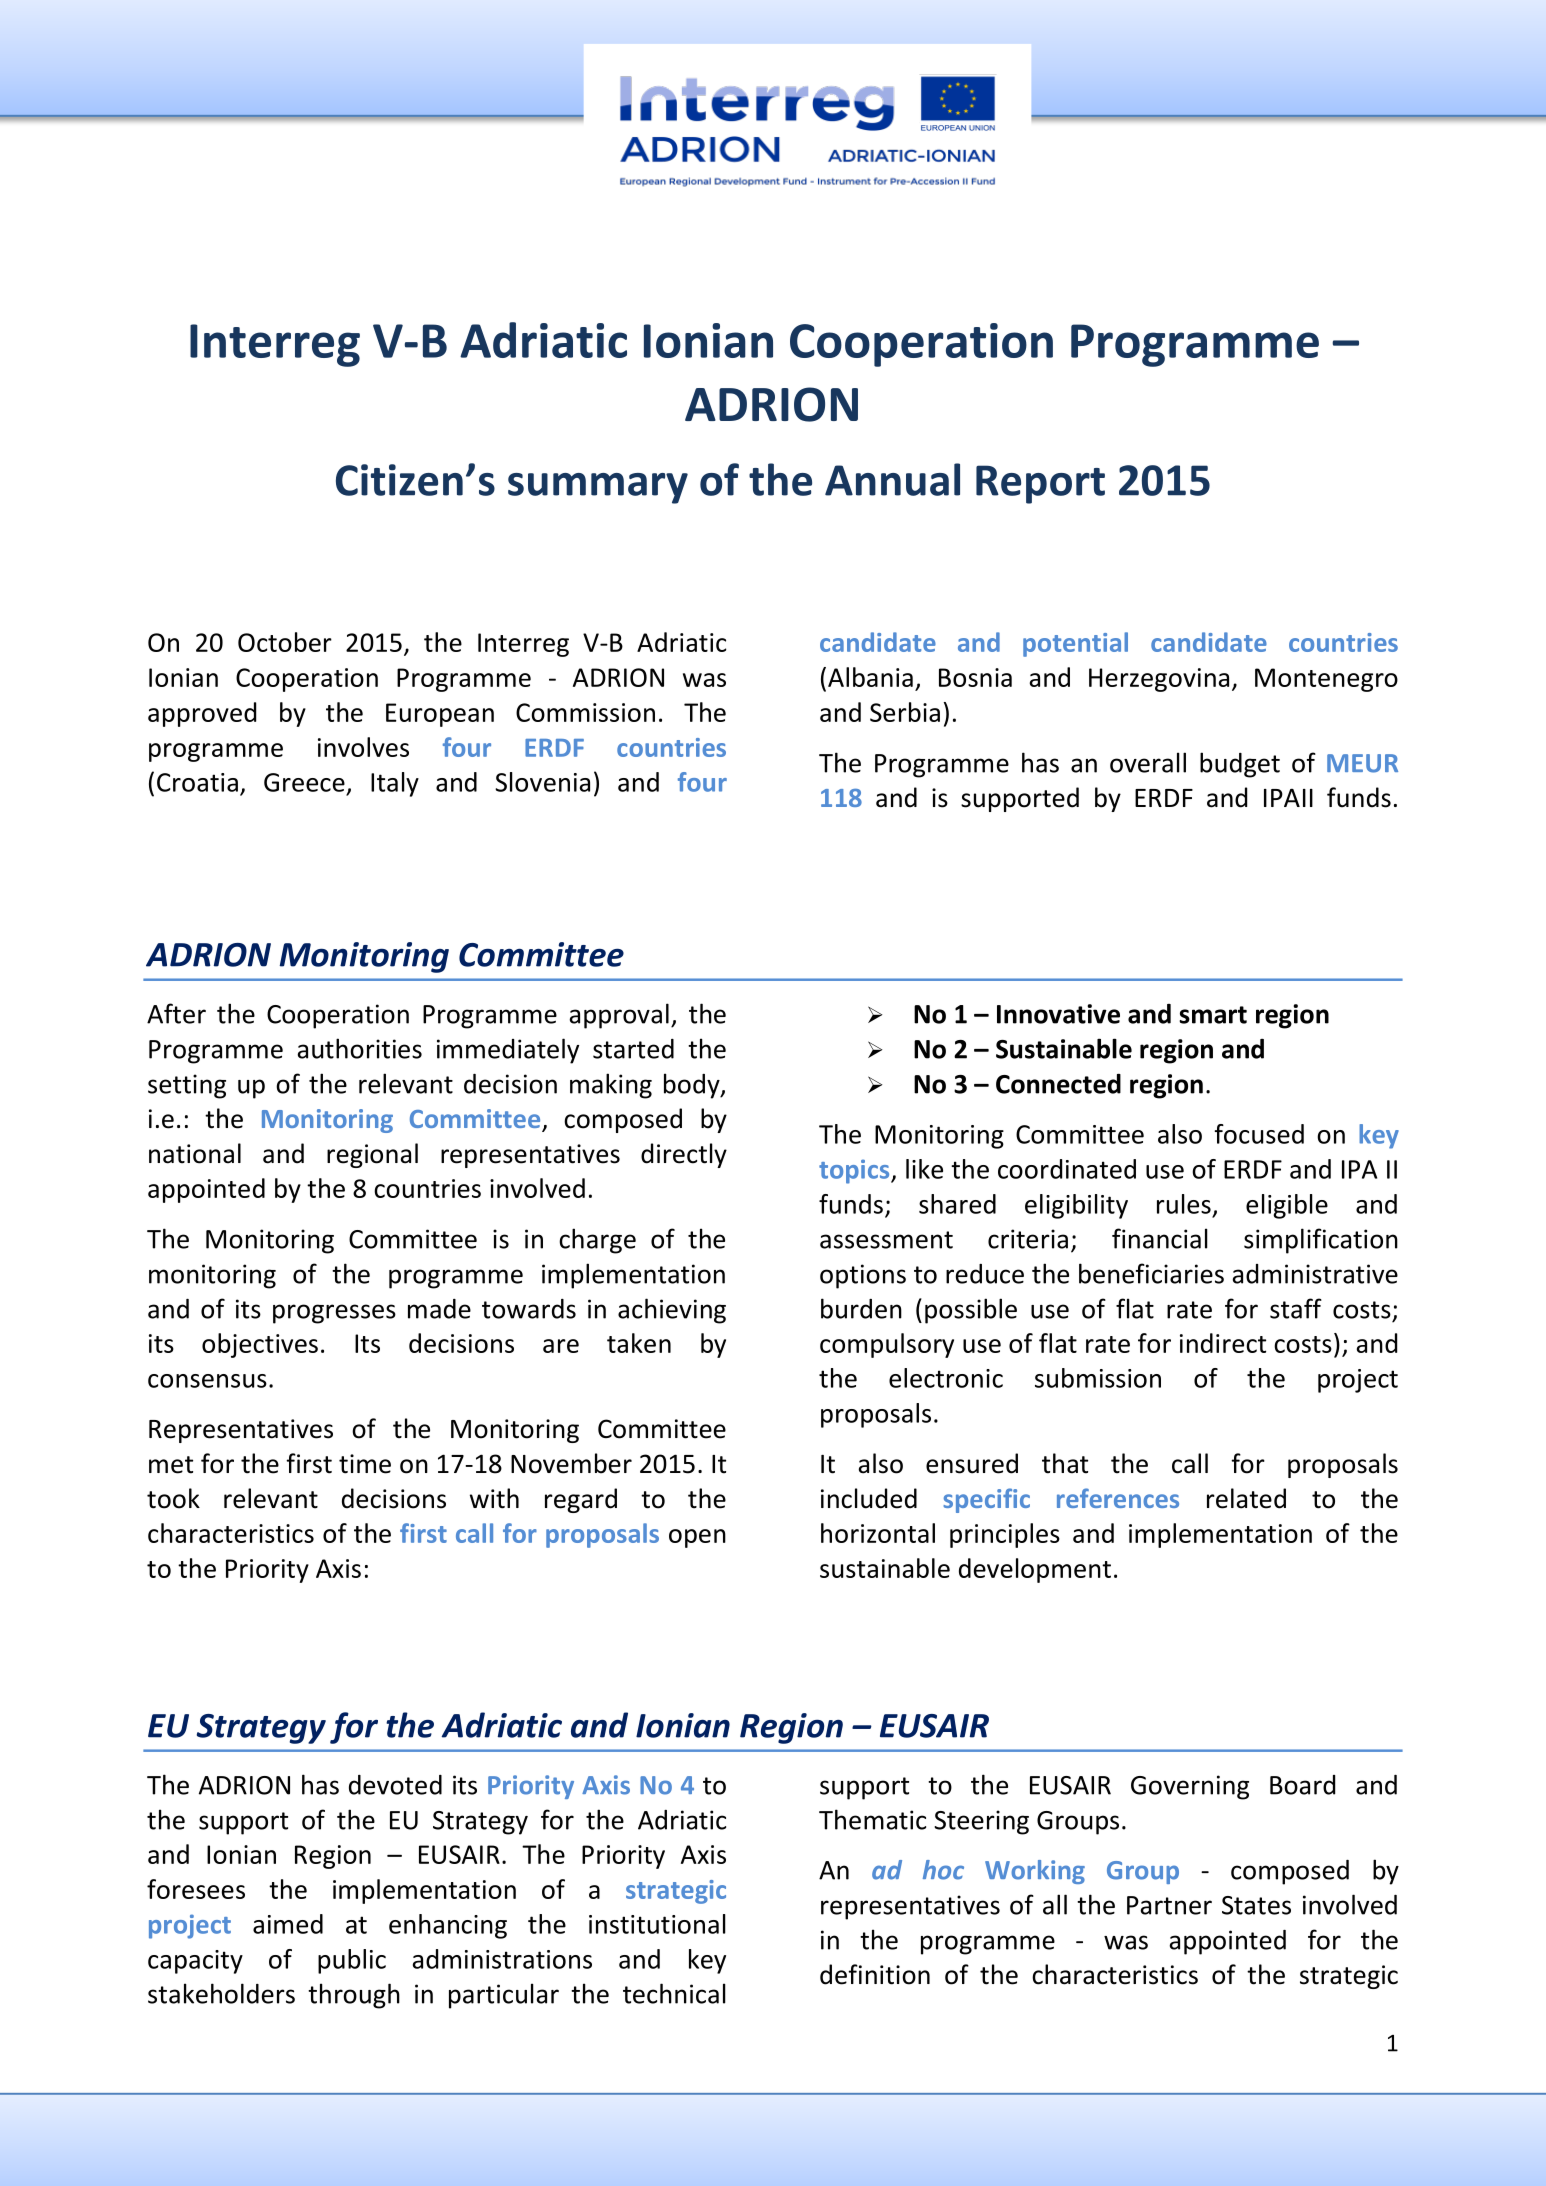 This screenshot has height=2186, width=1546. Describe the element at coordinates (352, 1961) in the screenshot. I see `public` at that location.
